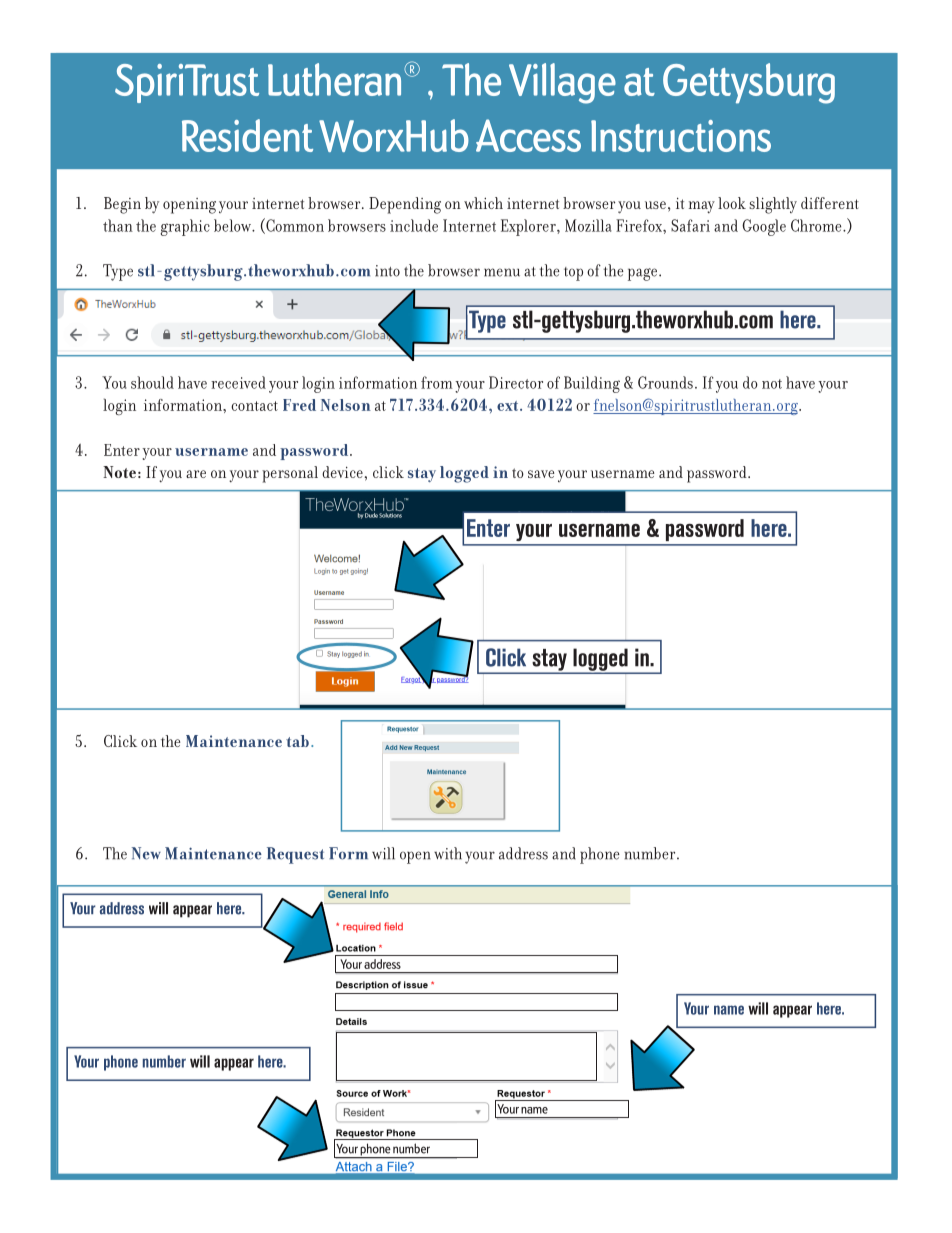 This page has width=952, height=1233. What do you see at coordinates (196, 474) in the page?
I see `are` at bounding box center [196, 474].
